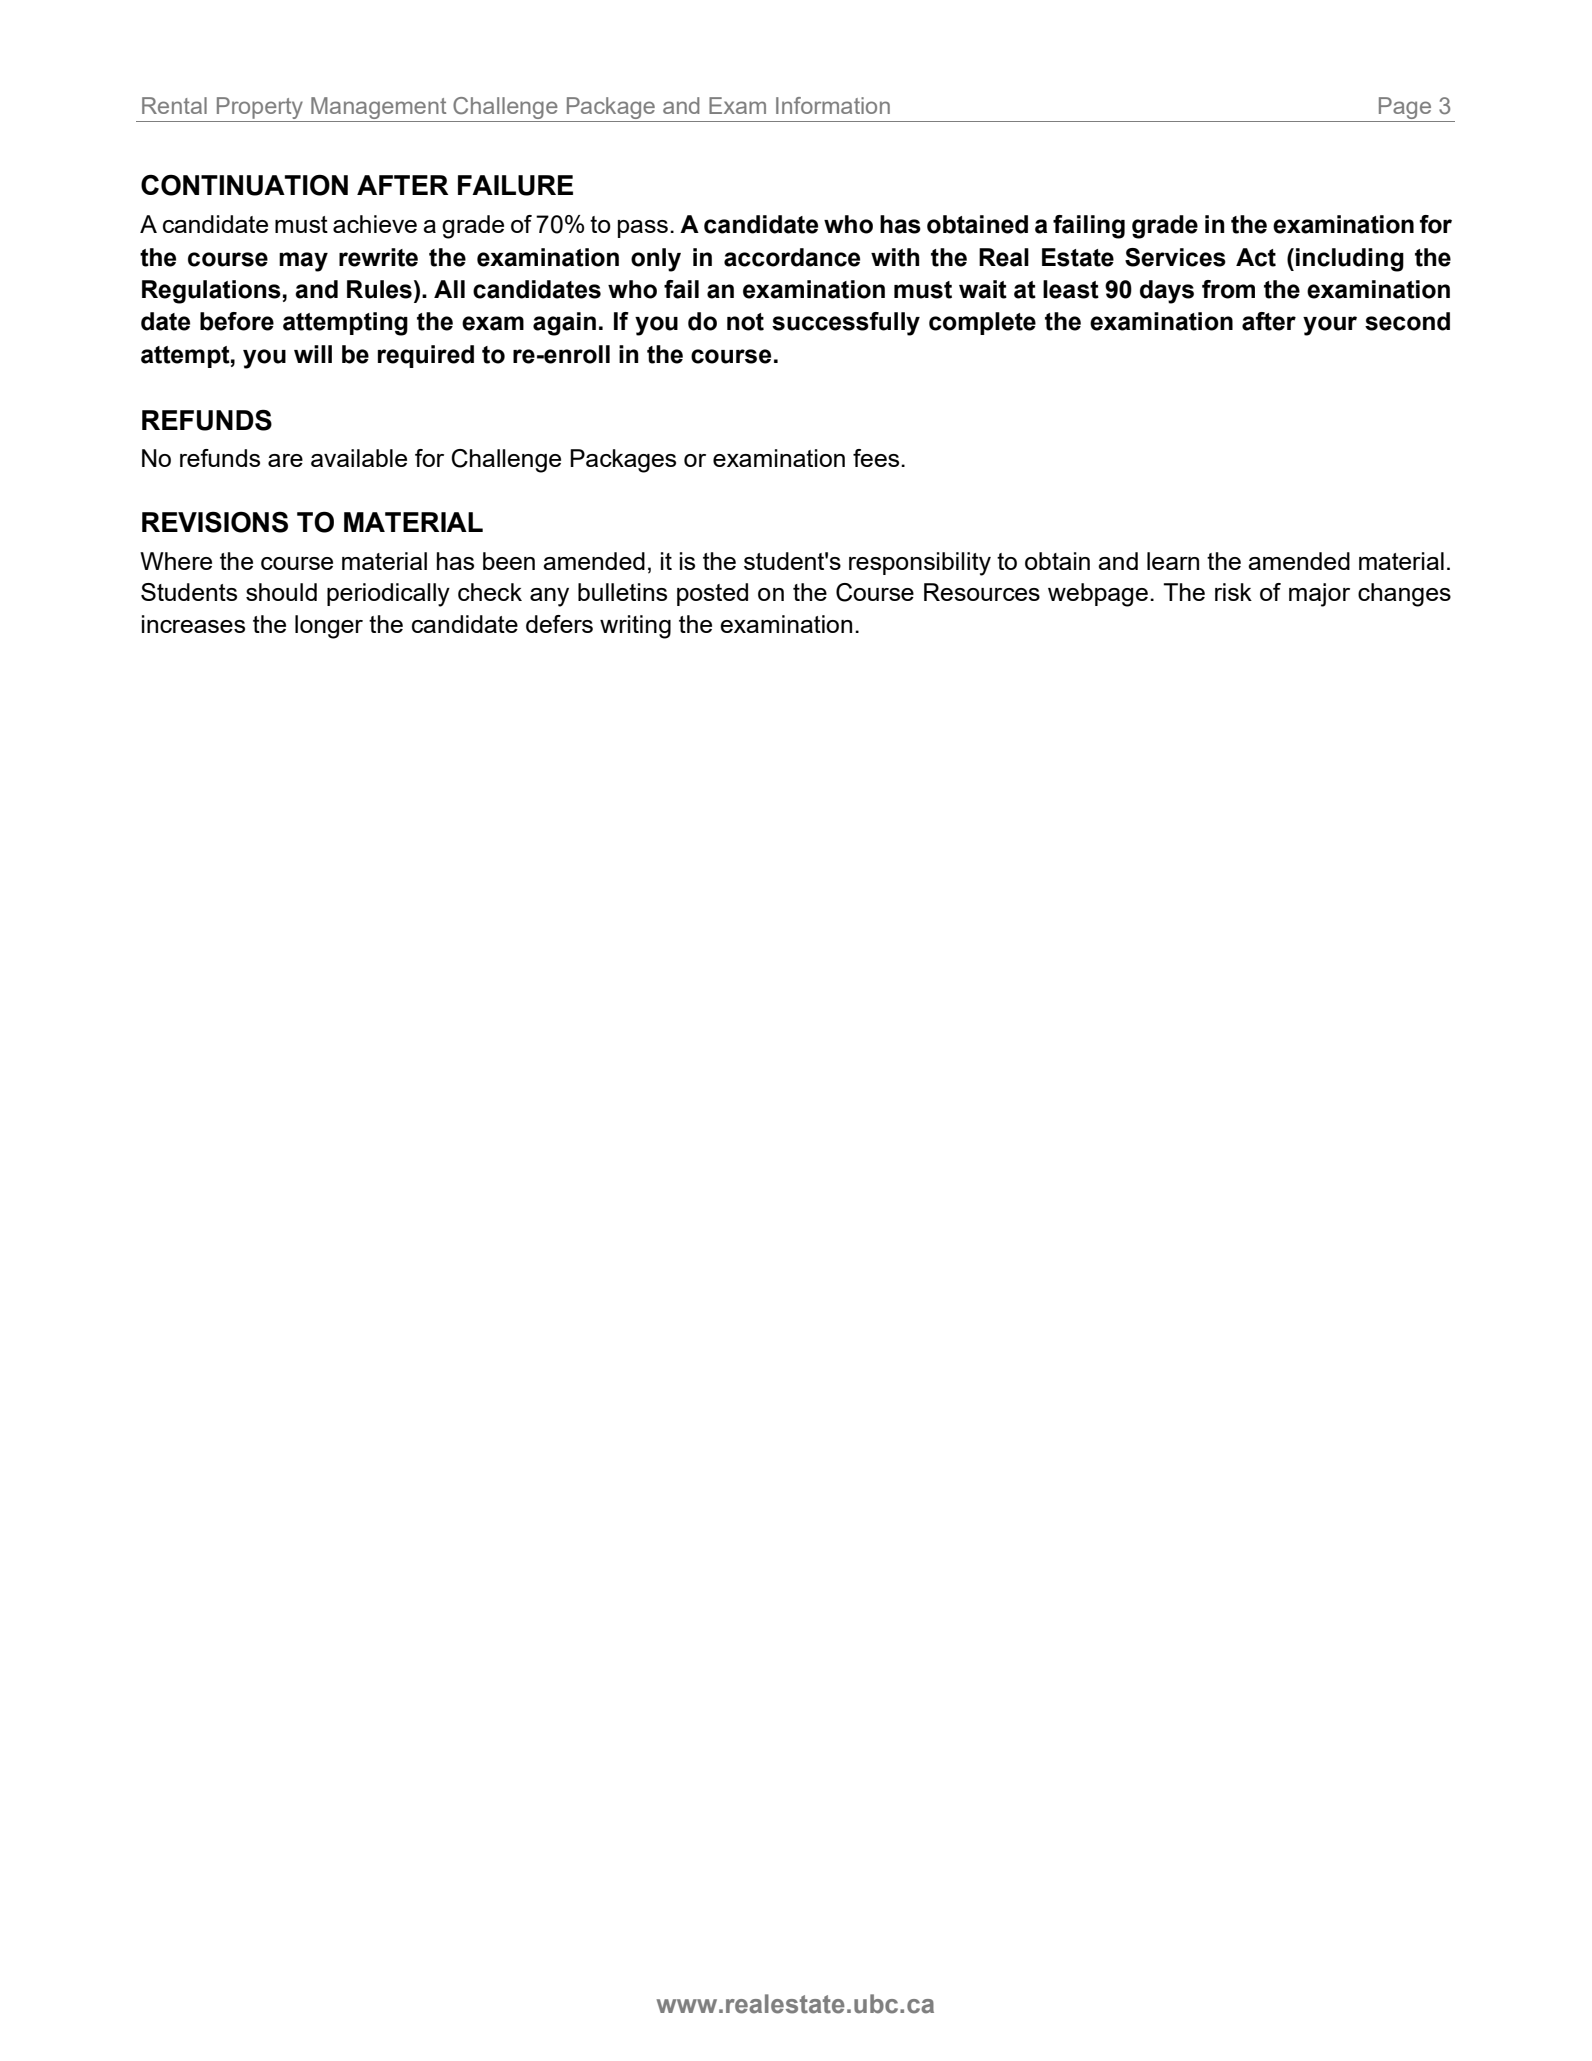 This page has height=2061, width=1592. What do you see at coordinates (313, 354) in the page?
I see `will` at bounding box center [313, 354].
